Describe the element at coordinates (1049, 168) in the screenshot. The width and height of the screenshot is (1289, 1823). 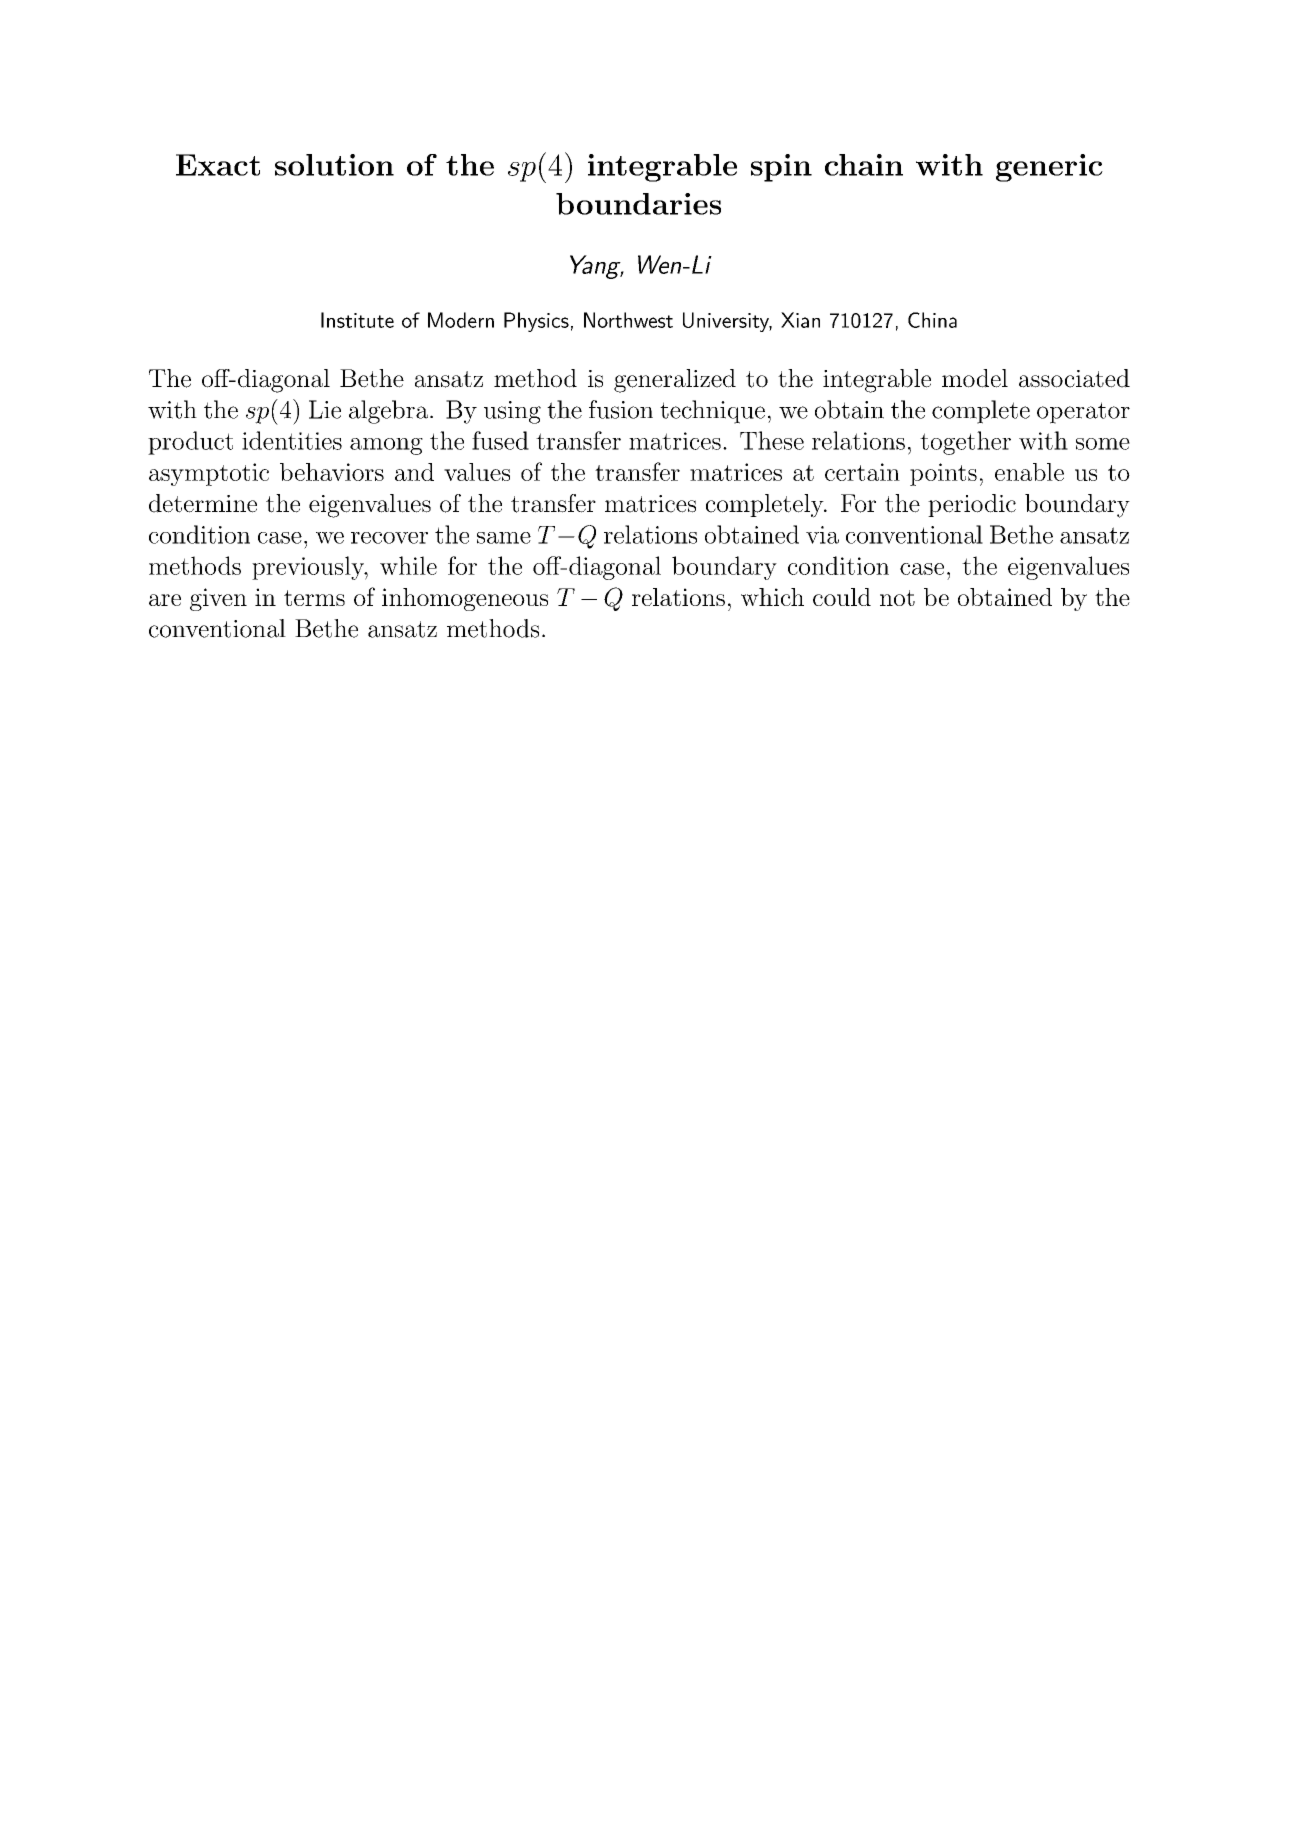
I see `generic` at that location.
